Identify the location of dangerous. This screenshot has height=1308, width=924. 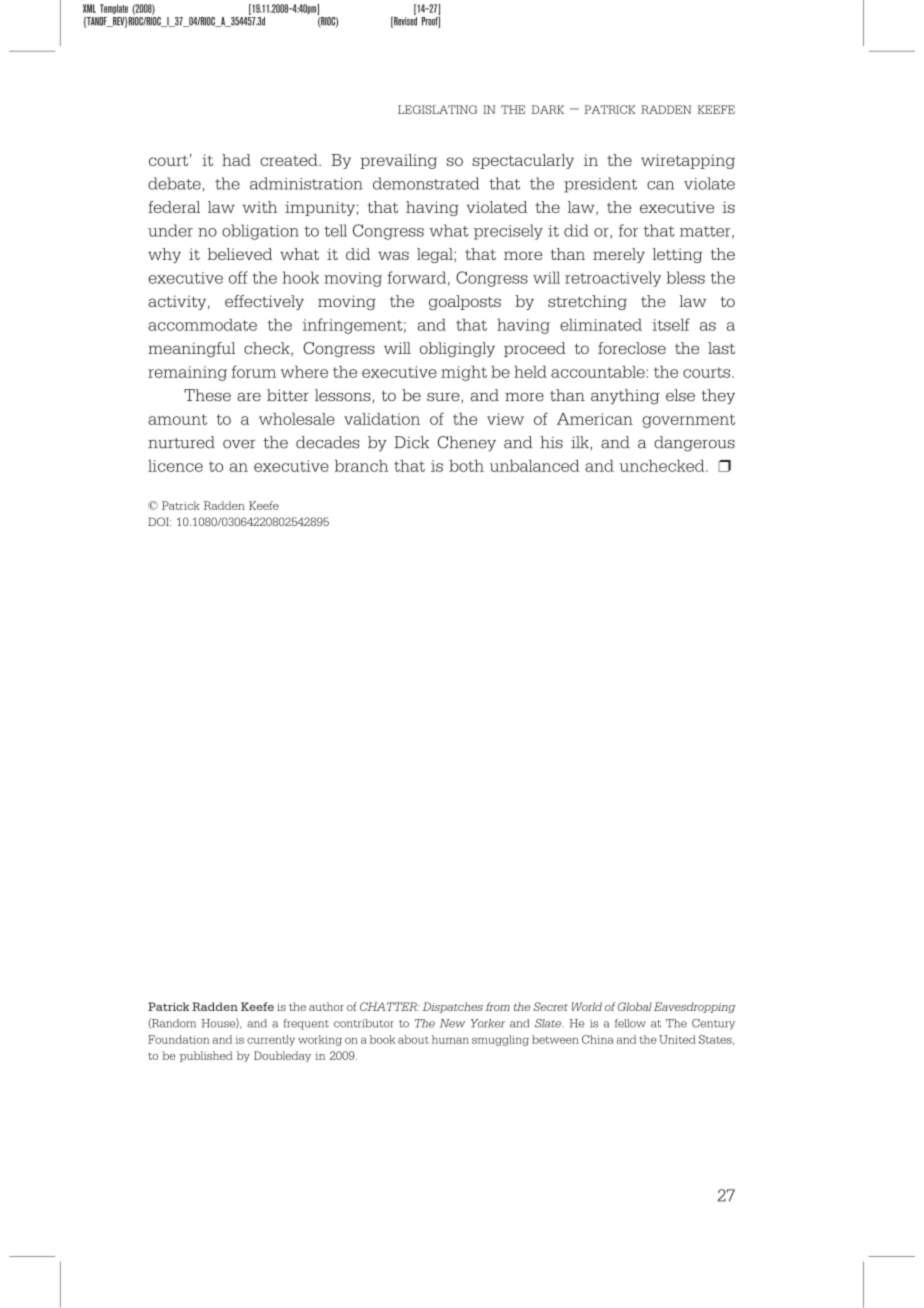
(694, 444).
